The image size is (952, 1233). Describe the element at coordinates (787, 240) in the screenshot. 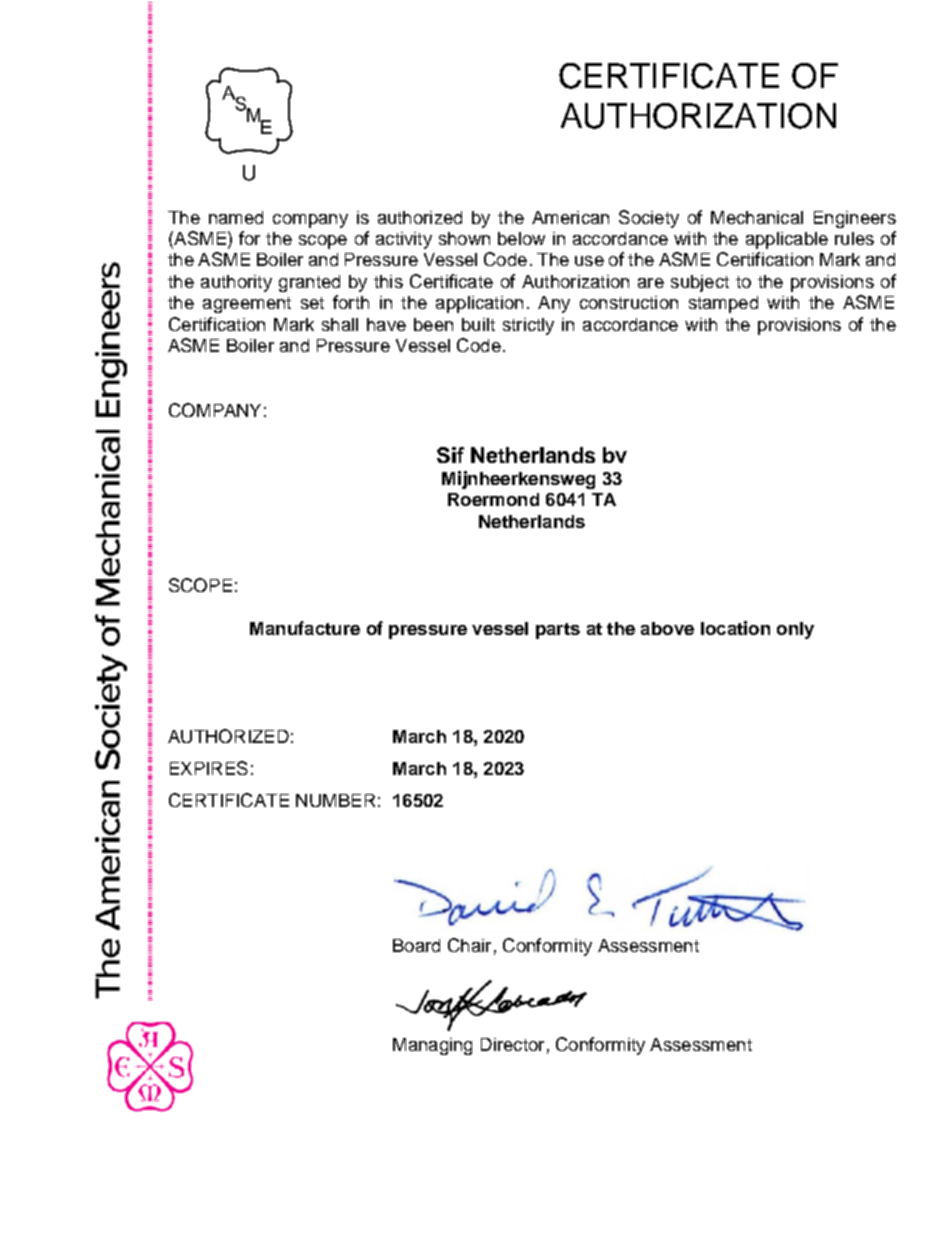

I see `applicable` at that location.
